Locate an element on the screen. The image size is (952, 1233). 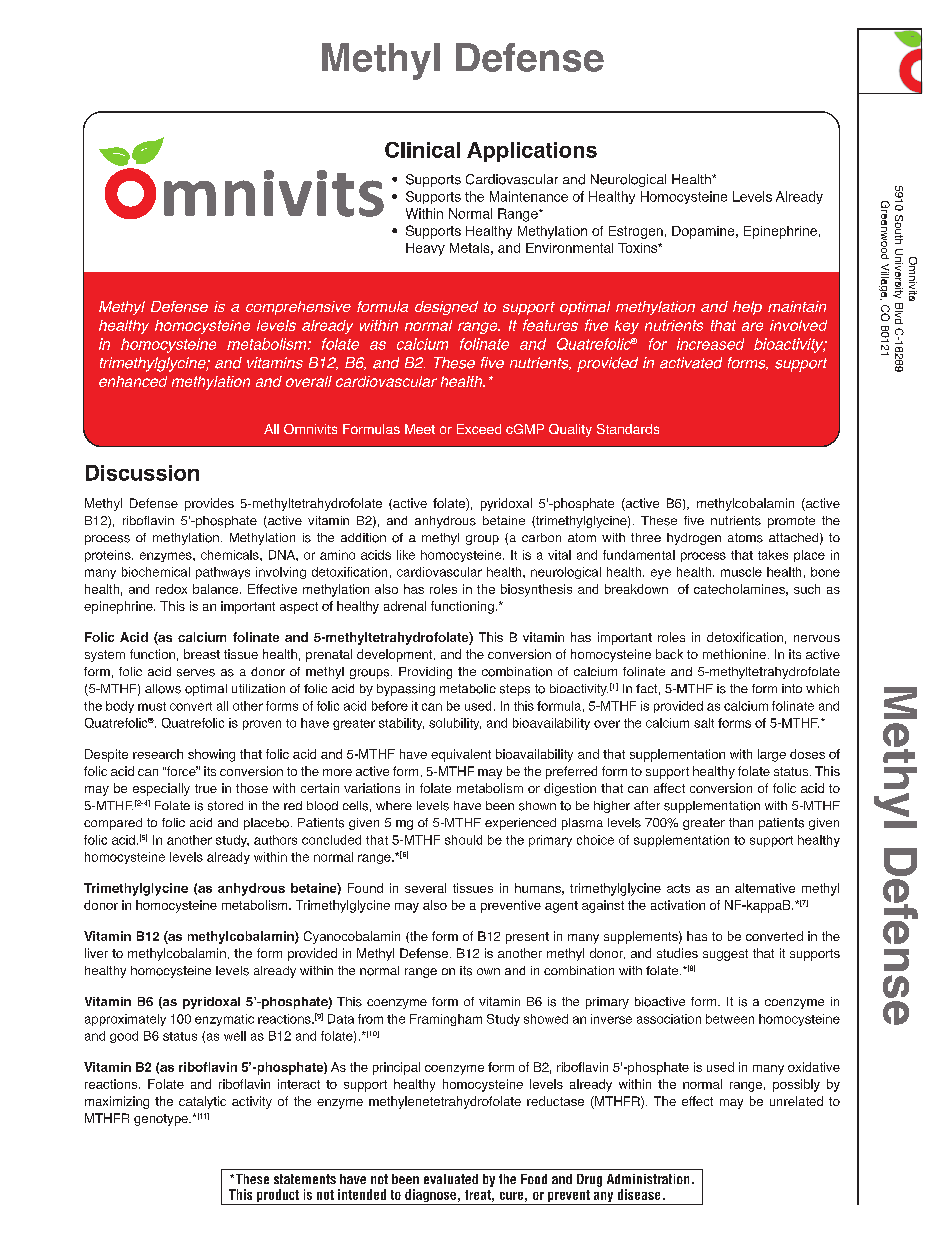
Discussion is located at coordinates (142, 473).
